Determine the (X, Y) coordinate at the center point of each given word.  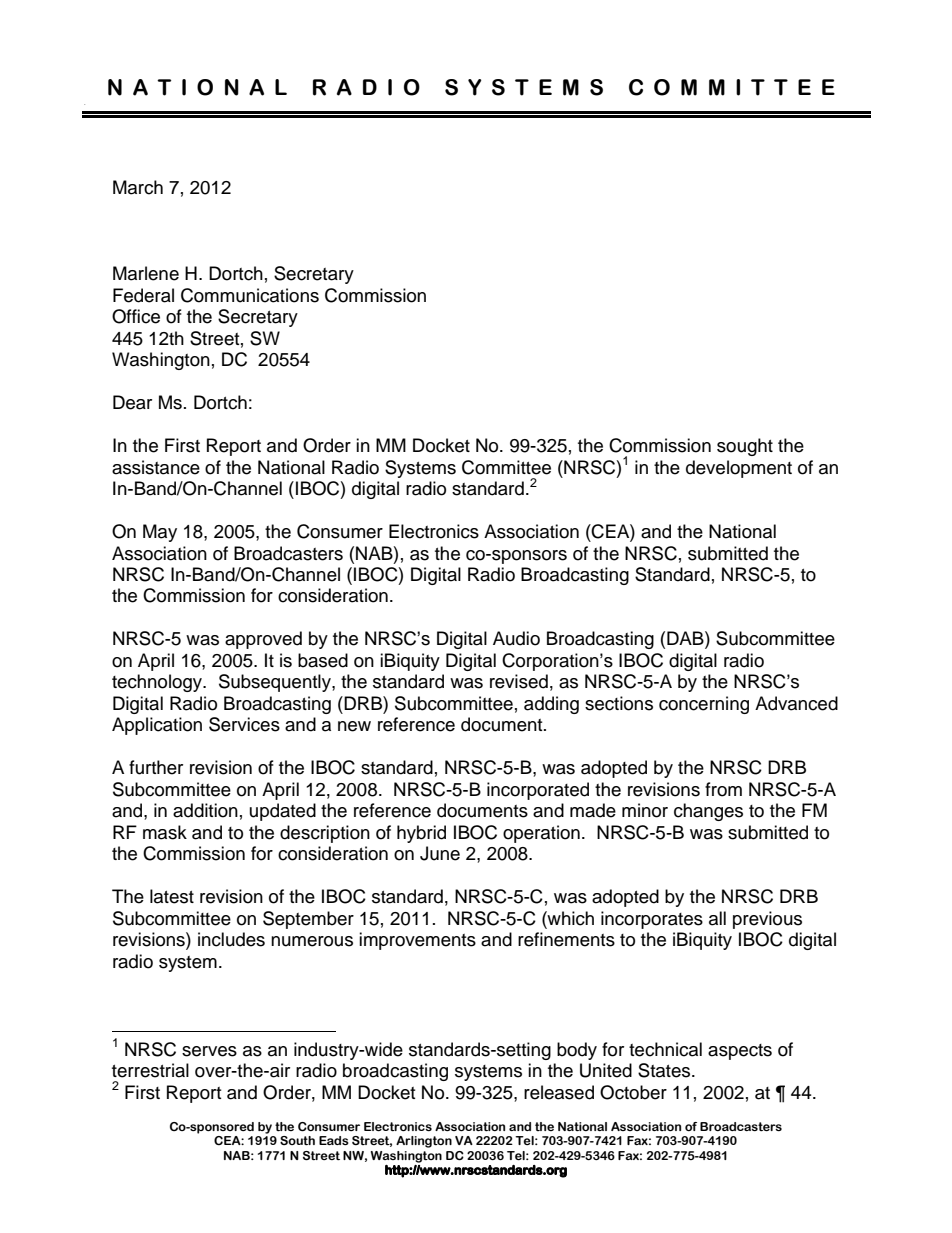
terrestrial (150, 1070)
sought (745, 447)
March (138, 187)
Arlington (424, 1142)
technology (158, 683)
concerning (704, 705)
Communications (250, 295)
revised (519, 681)
